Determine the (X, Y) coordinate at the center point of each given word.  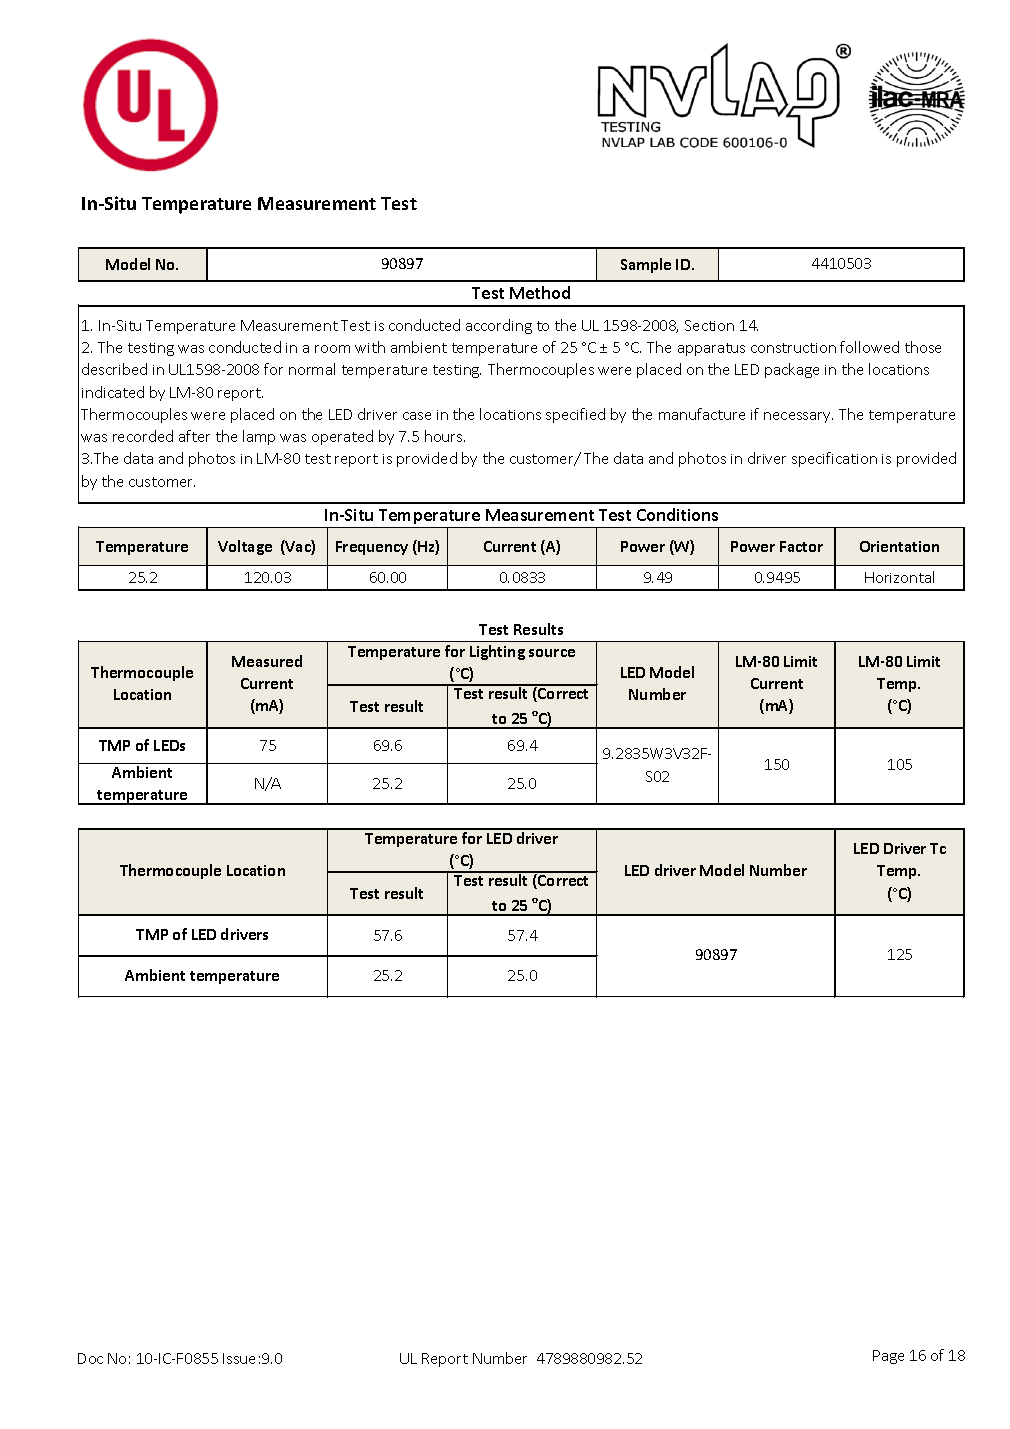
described (114, 369)
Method (540, 292)
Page (888, 1357)
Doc (90, 1358)
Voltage (245, 547)
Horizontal (899, 577)
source (552, 653)
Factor (801, 546)
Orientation (899, 546)
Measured (267, 661)
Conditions (677, 514)
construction (793, 348)
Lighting (497, 652)
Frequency (372, 548)
